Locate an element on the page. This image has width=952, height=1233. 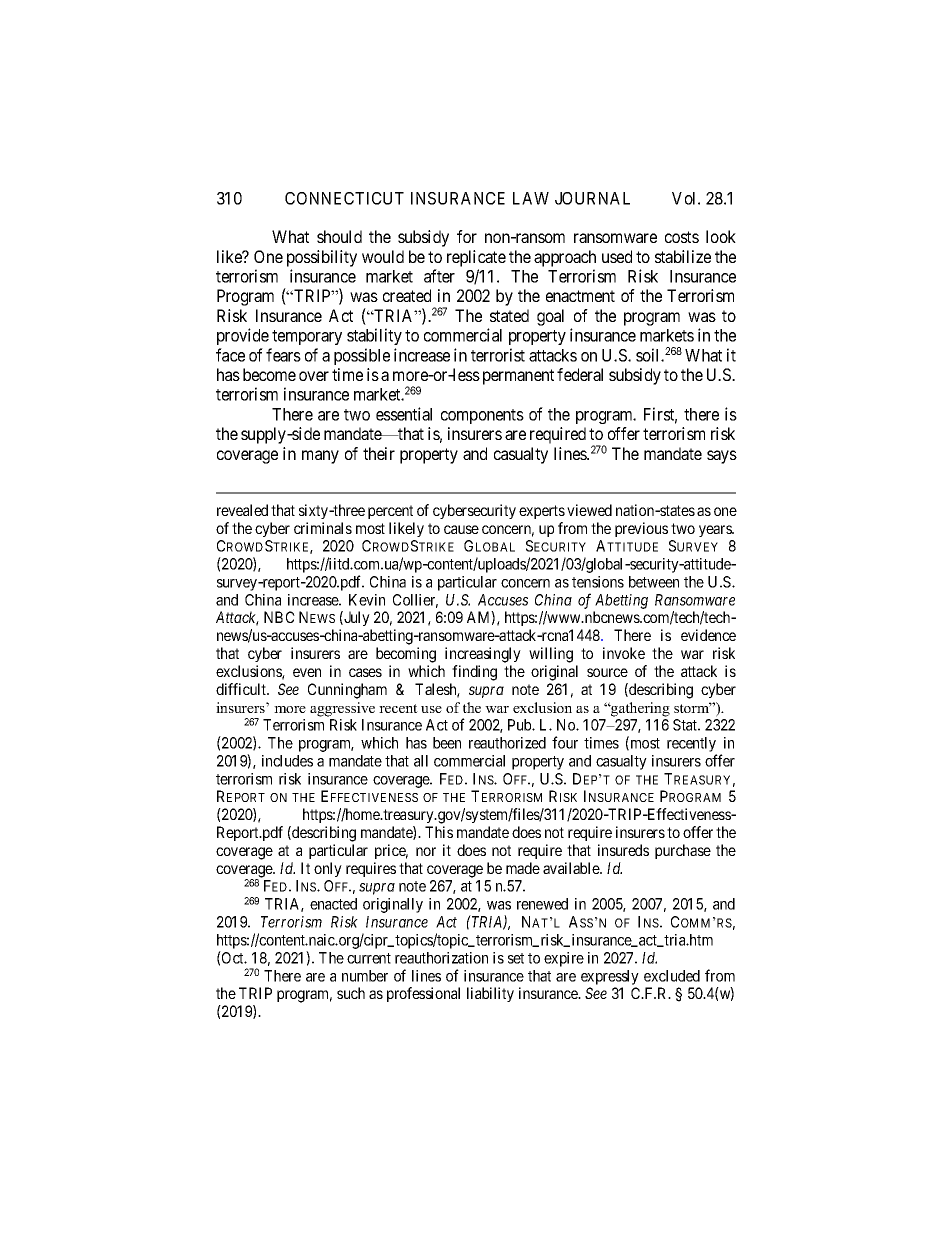
Kevin is located at coordinates (367, 600).
